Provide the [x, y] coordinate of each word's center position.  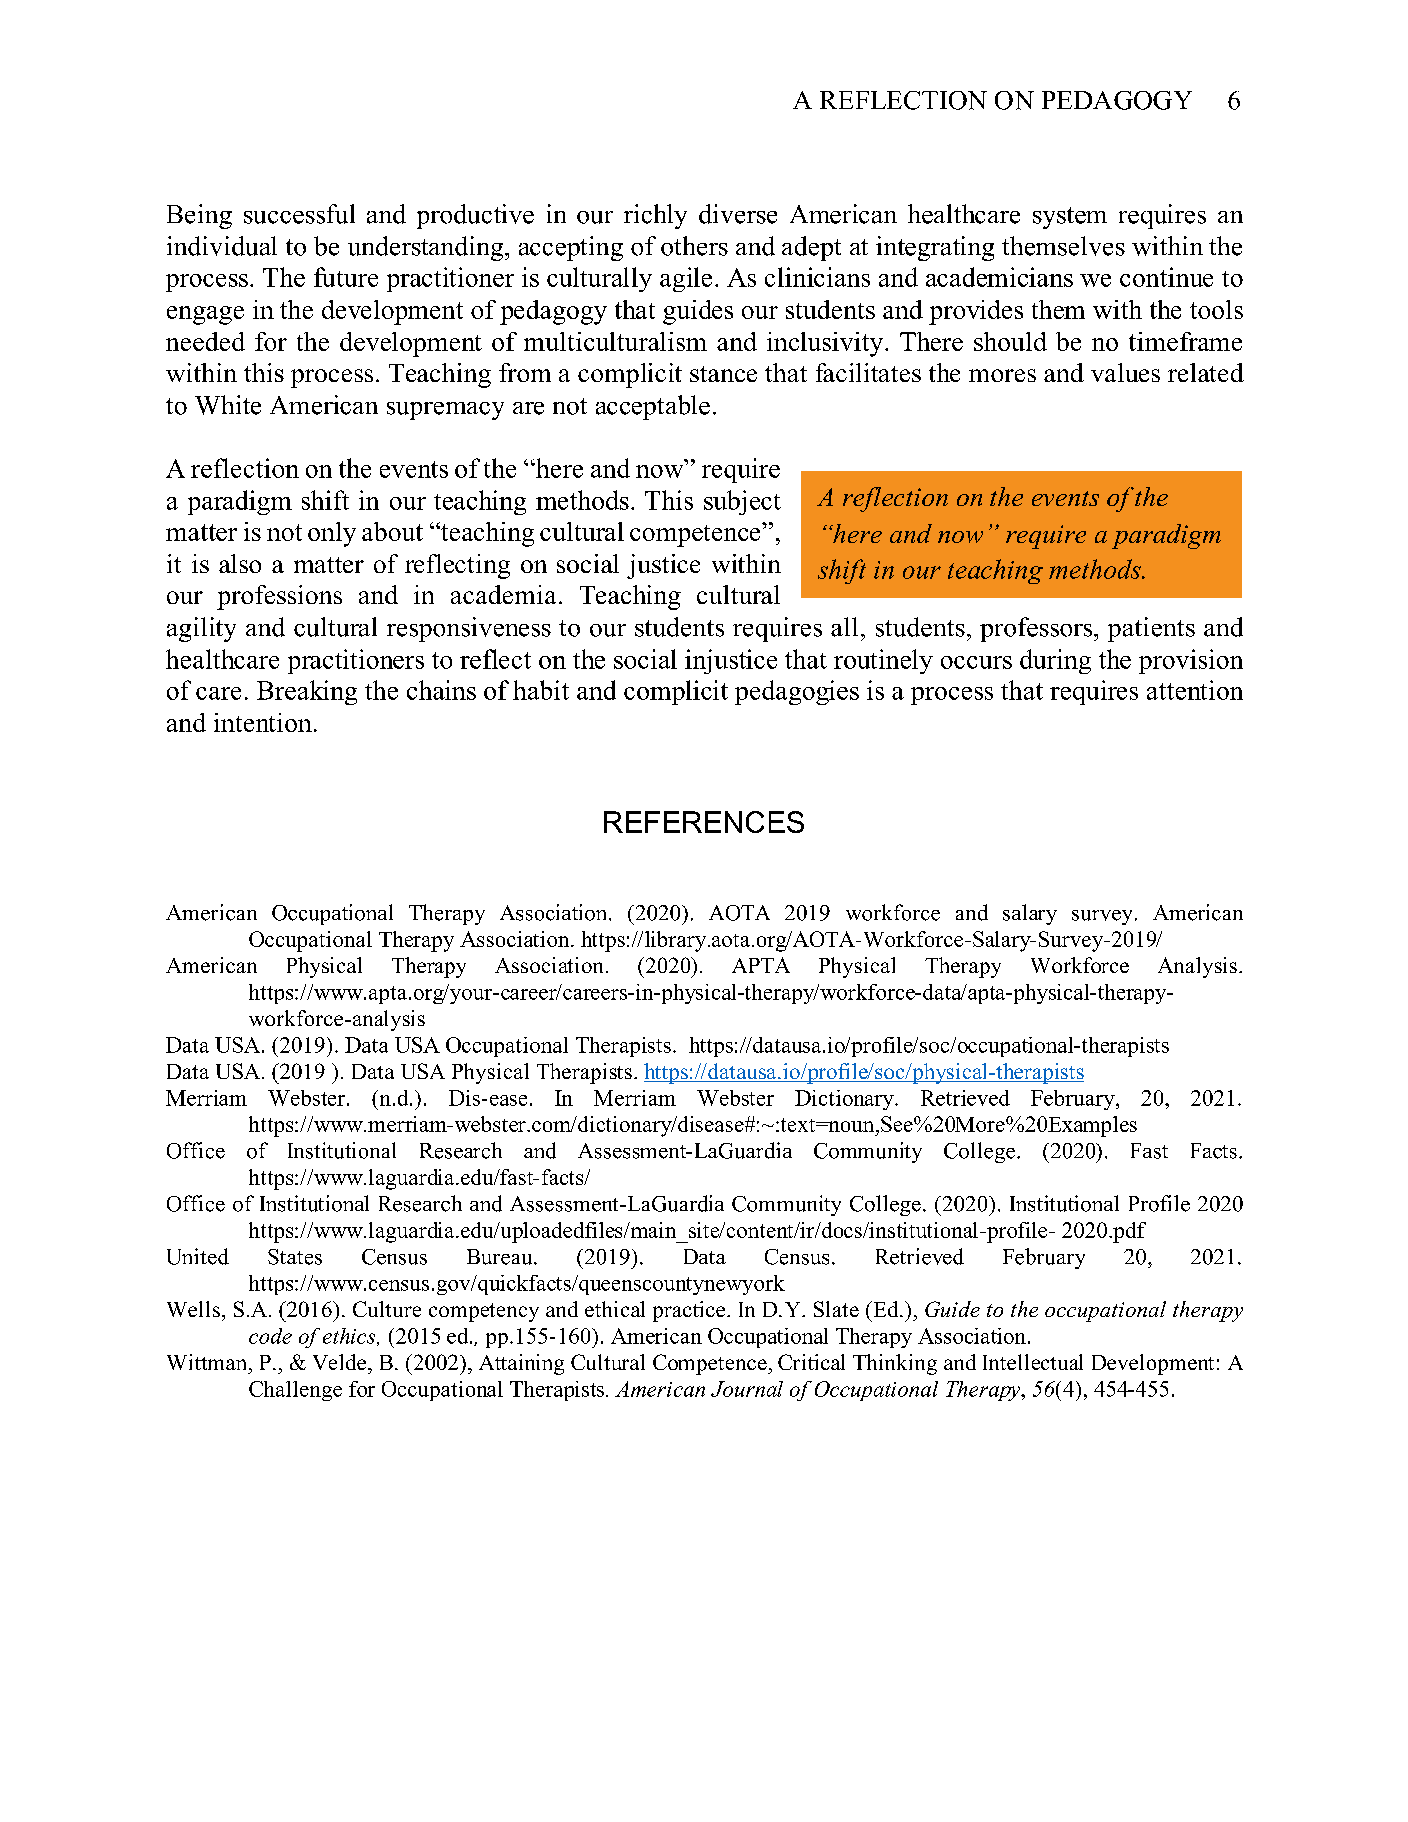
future [346, 277]
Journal [747, 1389]
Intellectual [1033, 1362]
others [694, 246]
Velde [341, 1362]
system [1070, 218]
